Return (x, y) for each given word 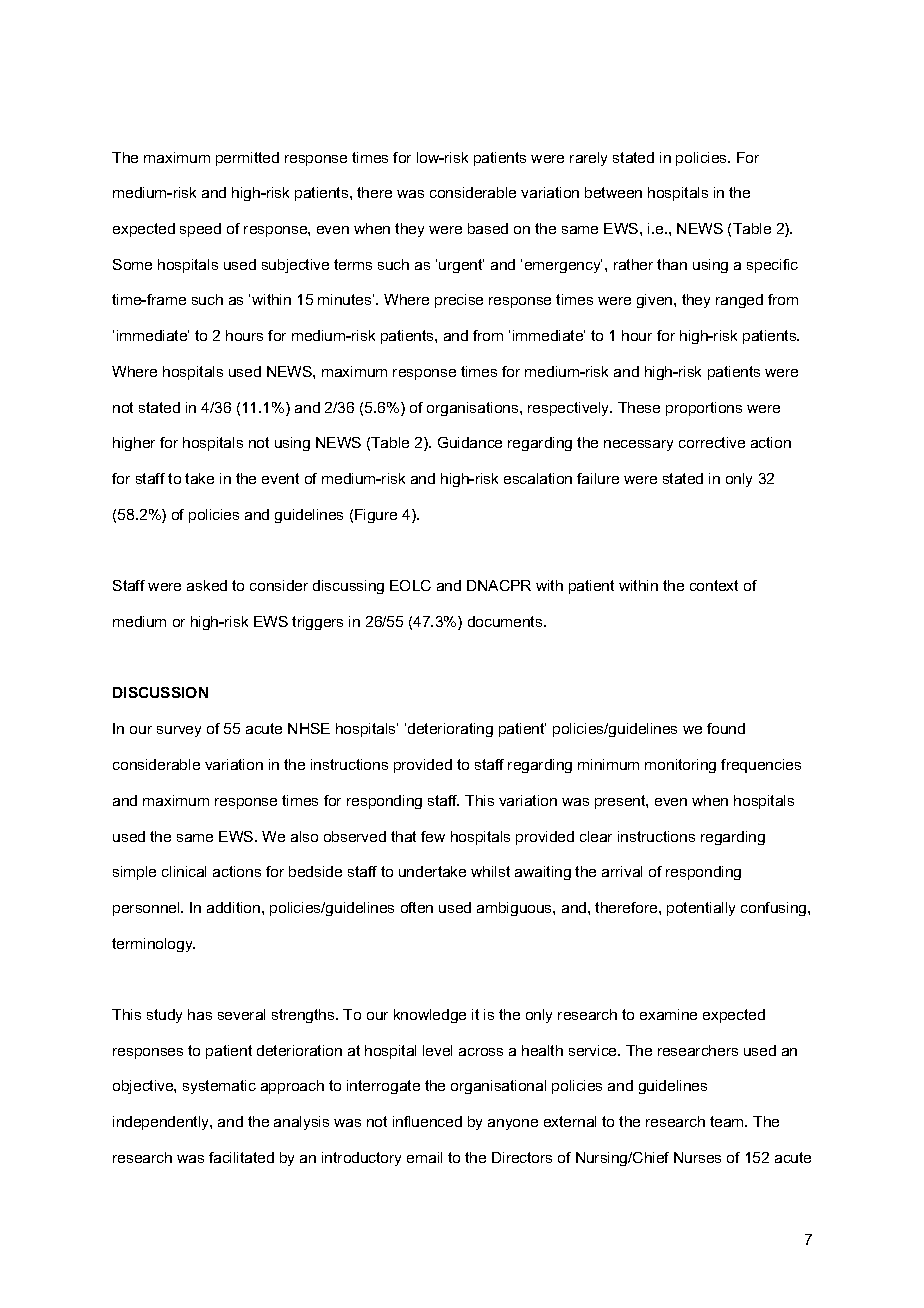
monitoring (680, 766)
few (433, 836)
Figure (376, 516)
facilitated (241, 1157)
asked (207, 585)
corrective (712, 442)
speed (200, 230)
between (613, 192)
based (488, 228)
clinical (184, 871)
